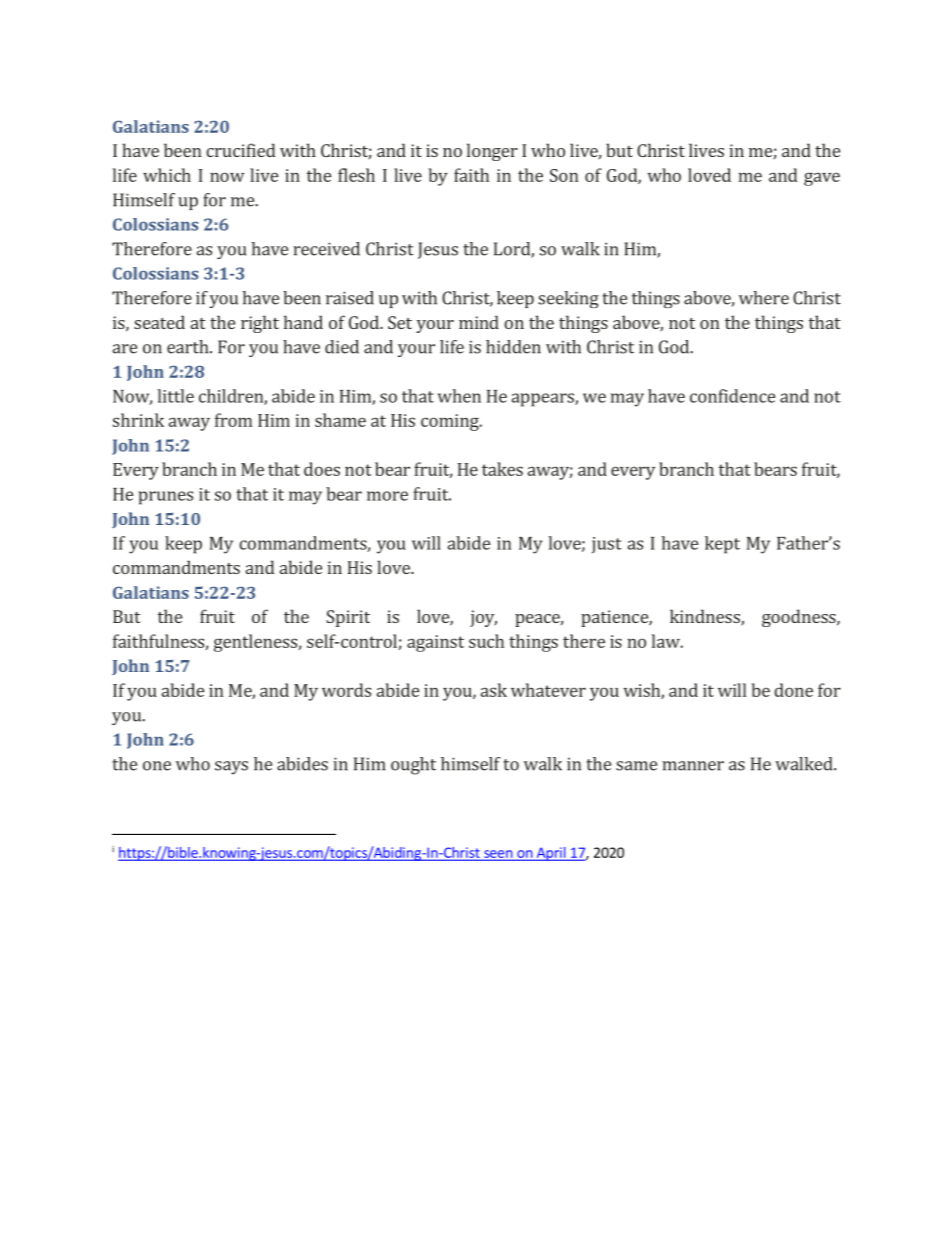 This screenshot has height=1233, width=952. Describe the element at coordinates (167, 175) in the screenshot. I see `which` at that location.
